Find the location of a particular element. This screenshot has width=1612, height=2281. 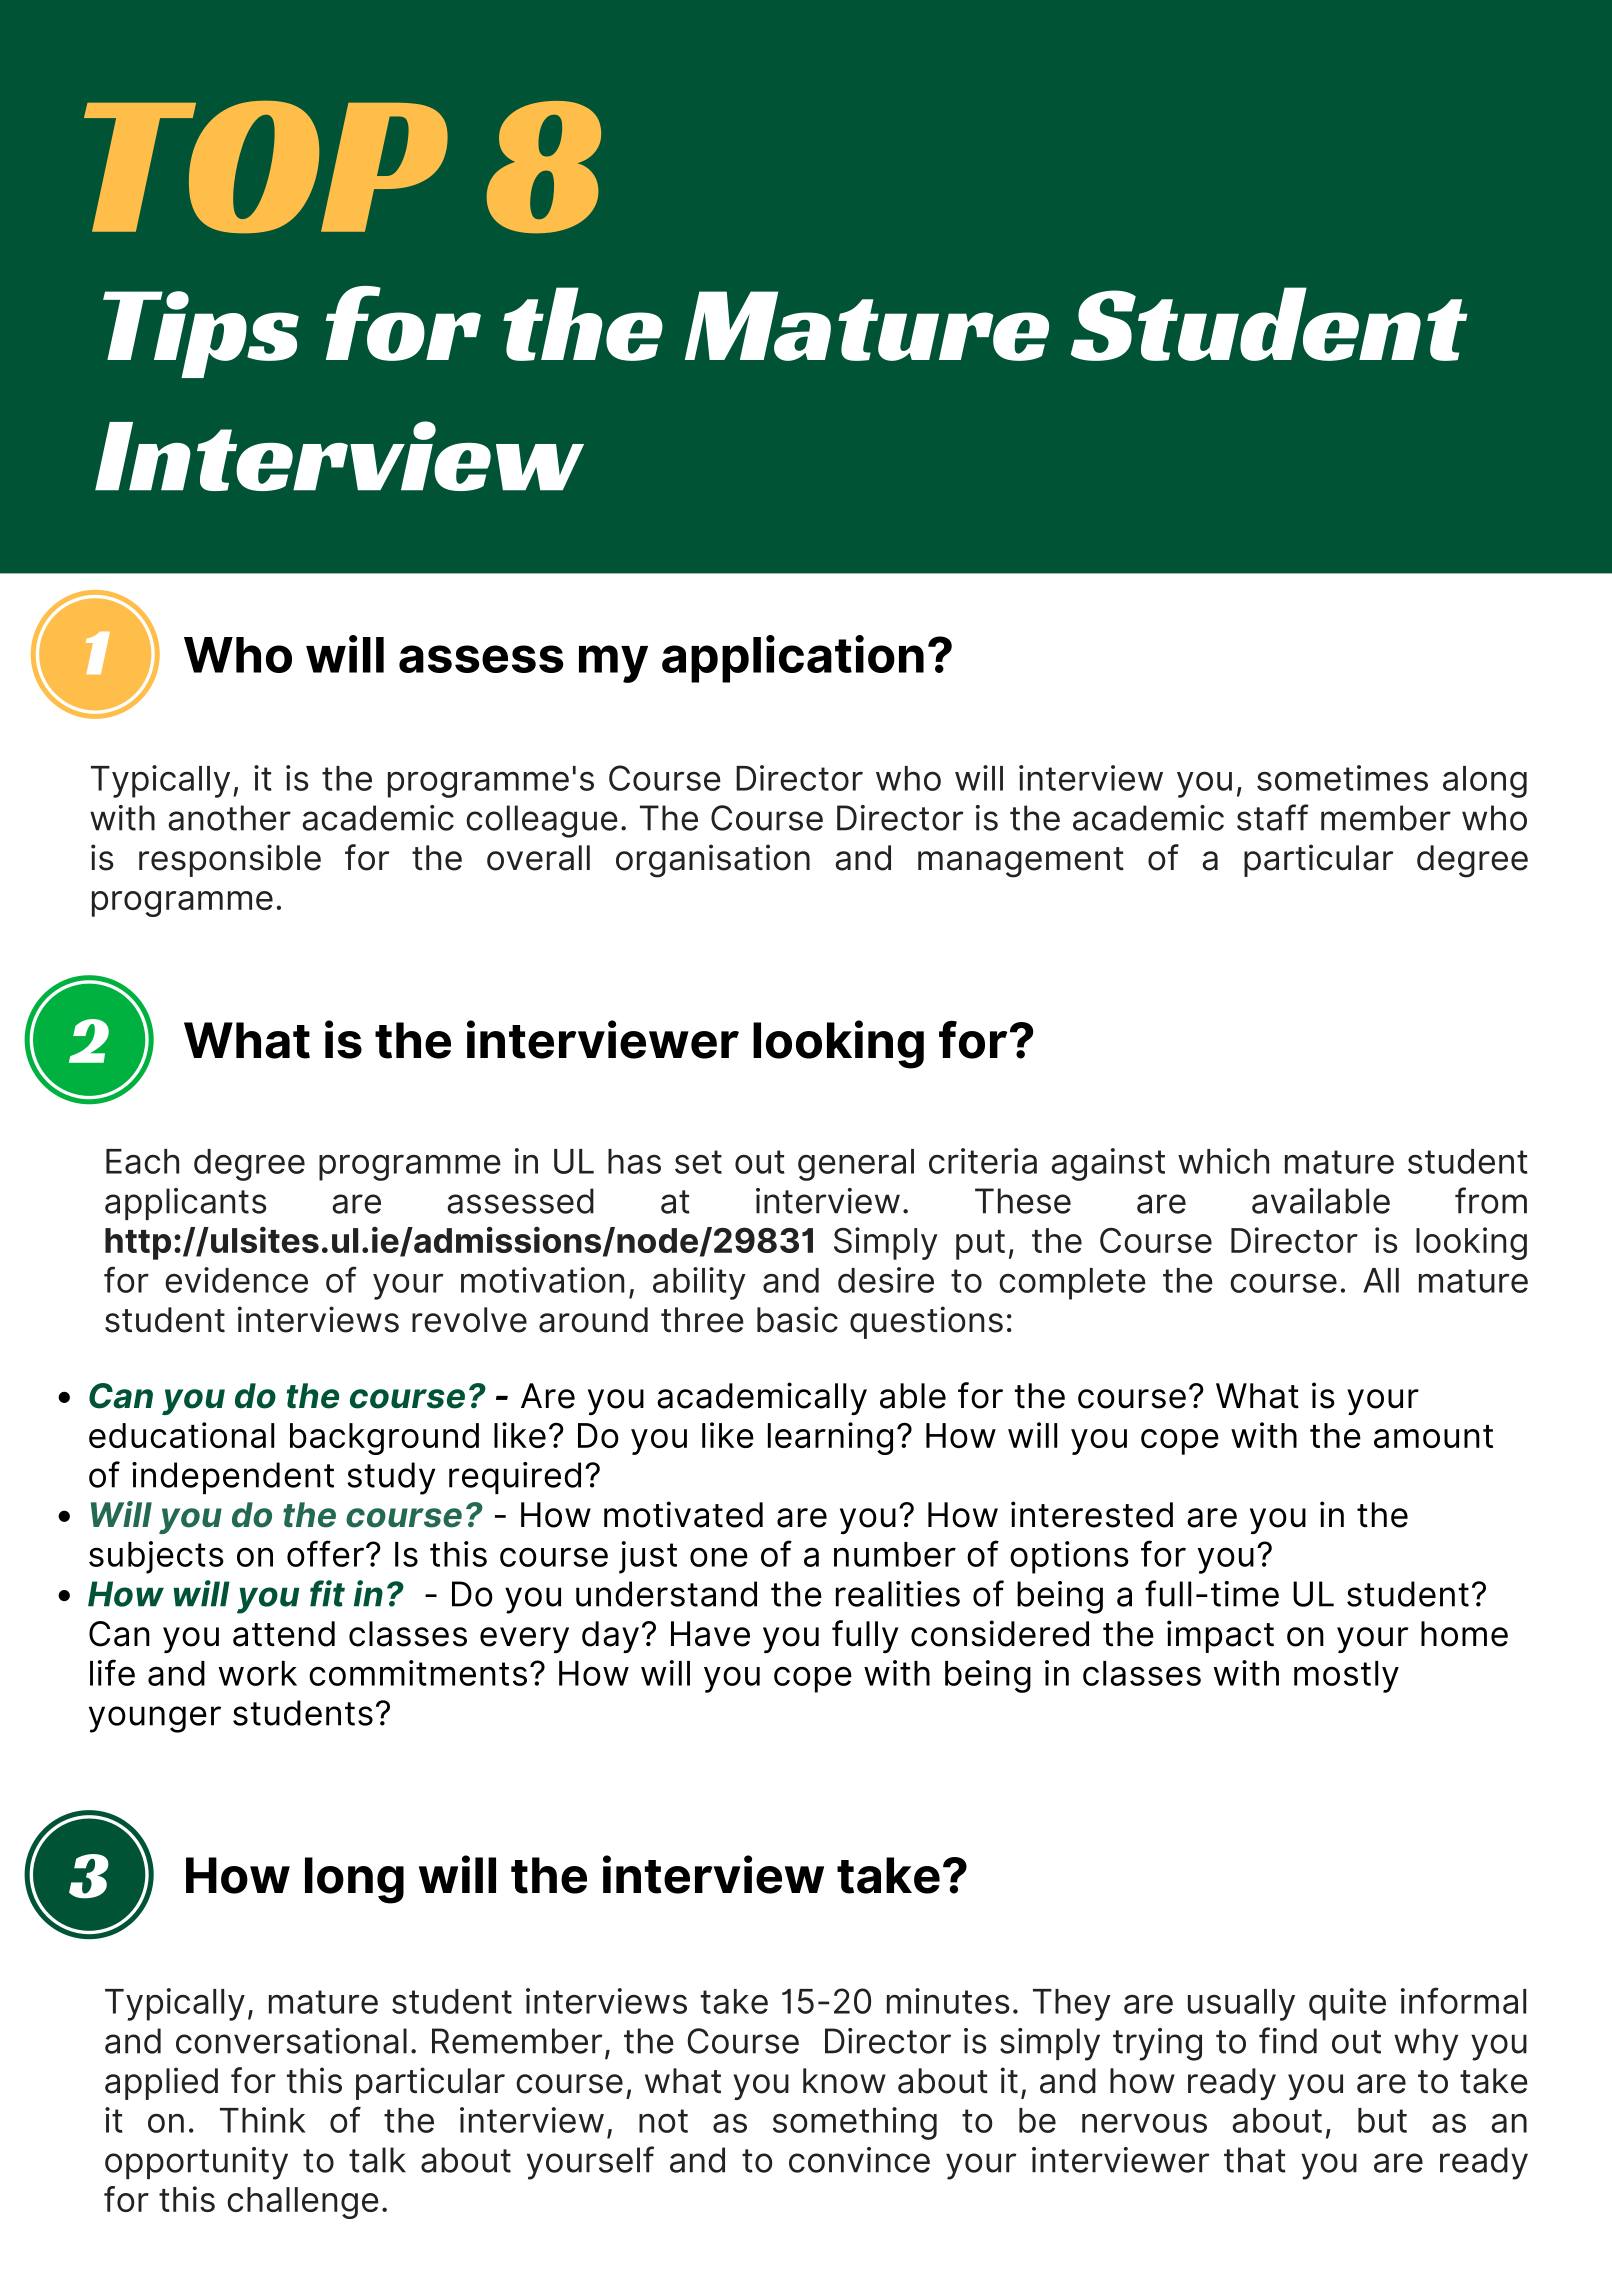

Have is located at coordinates (710, 1634).
